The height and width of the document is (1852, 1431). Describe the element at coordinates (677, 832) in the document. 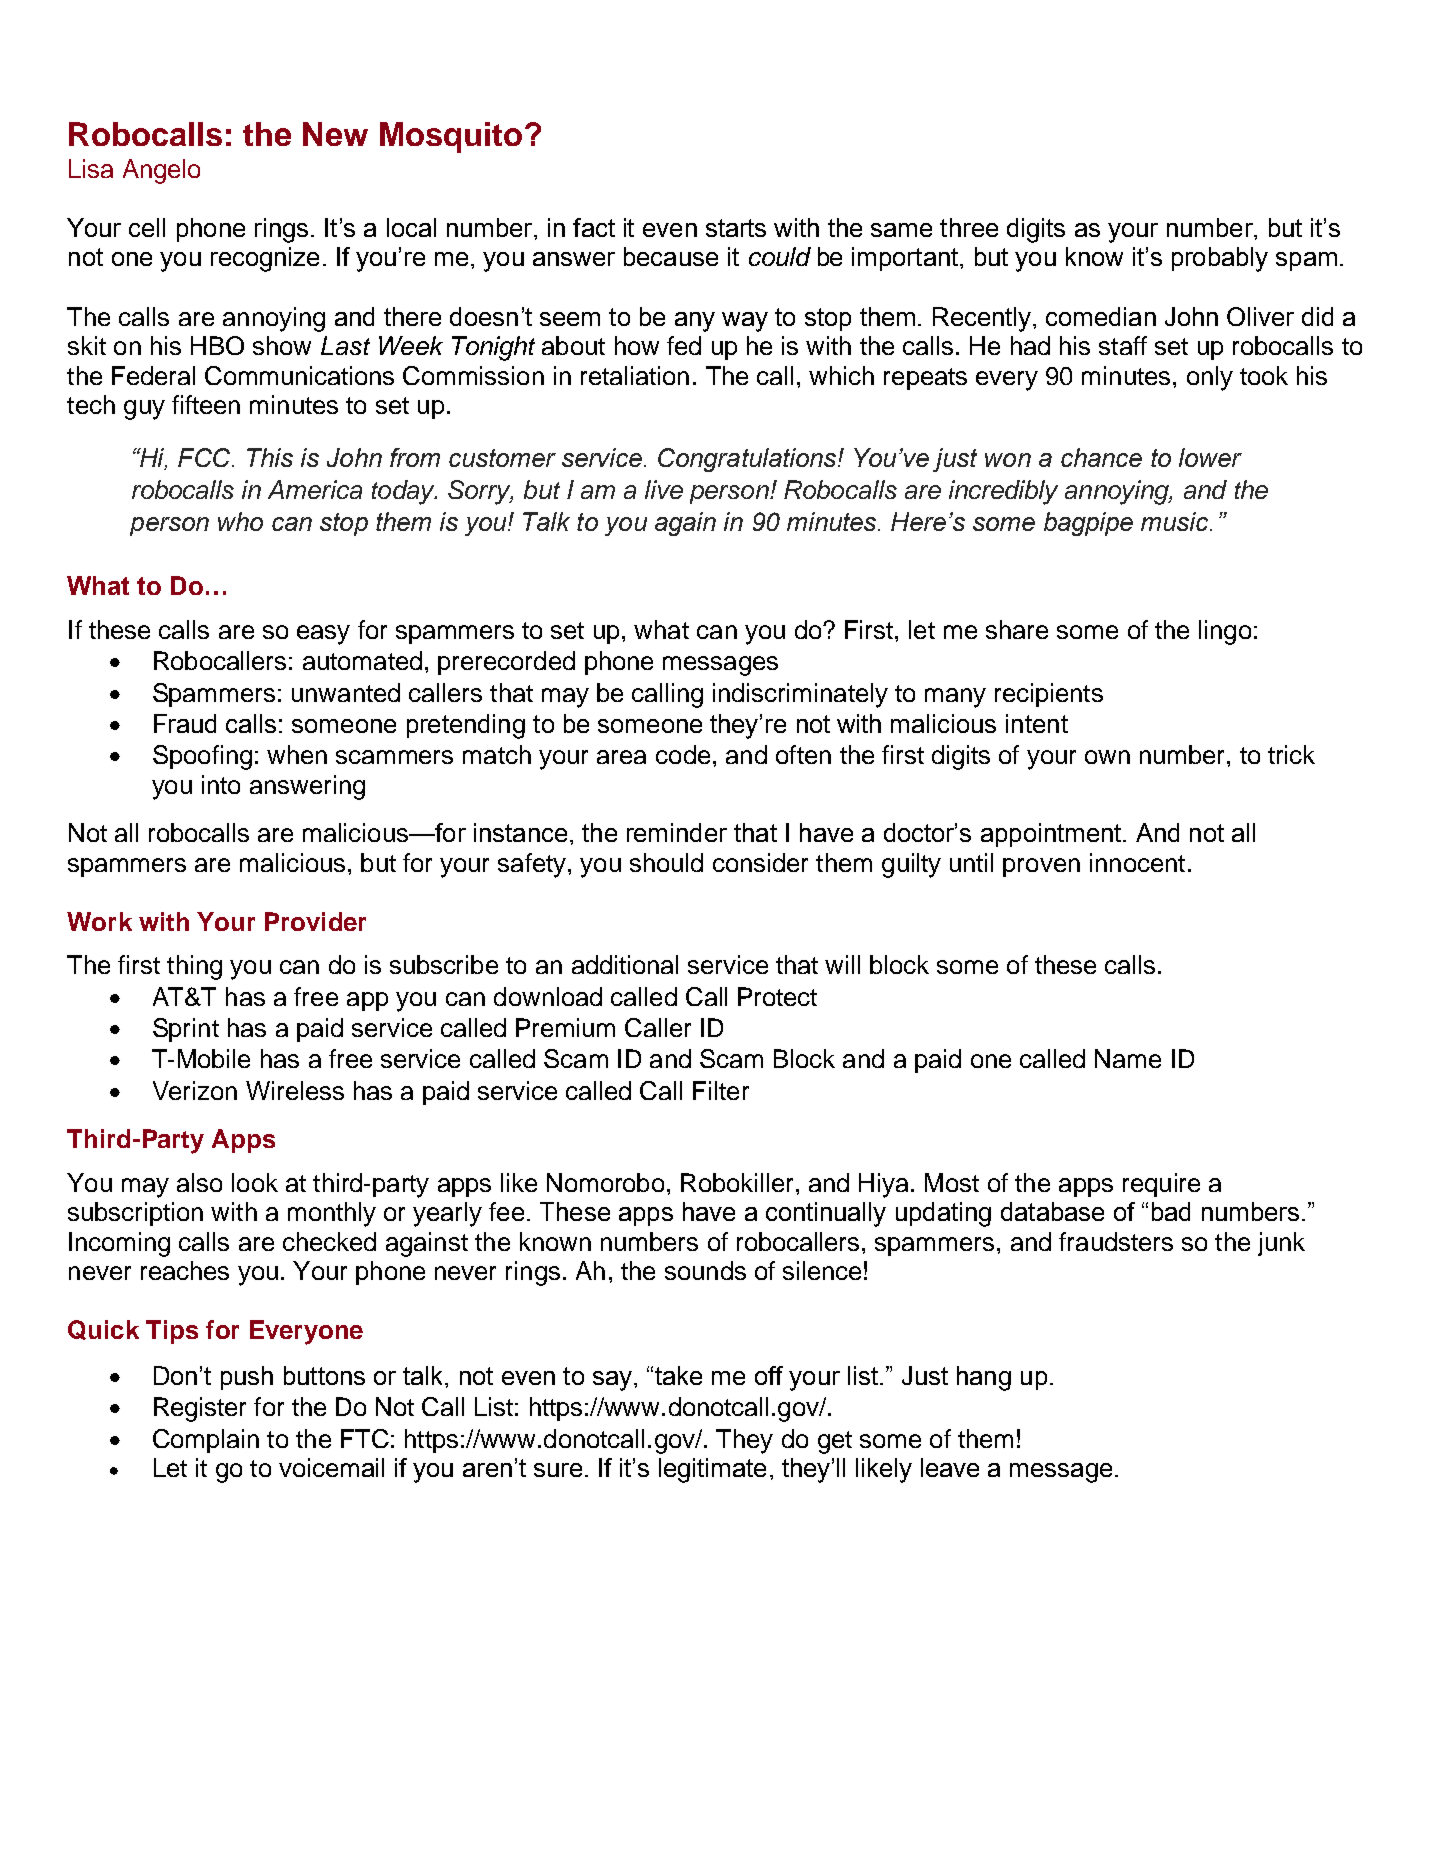

I see `reminder` at that location.
